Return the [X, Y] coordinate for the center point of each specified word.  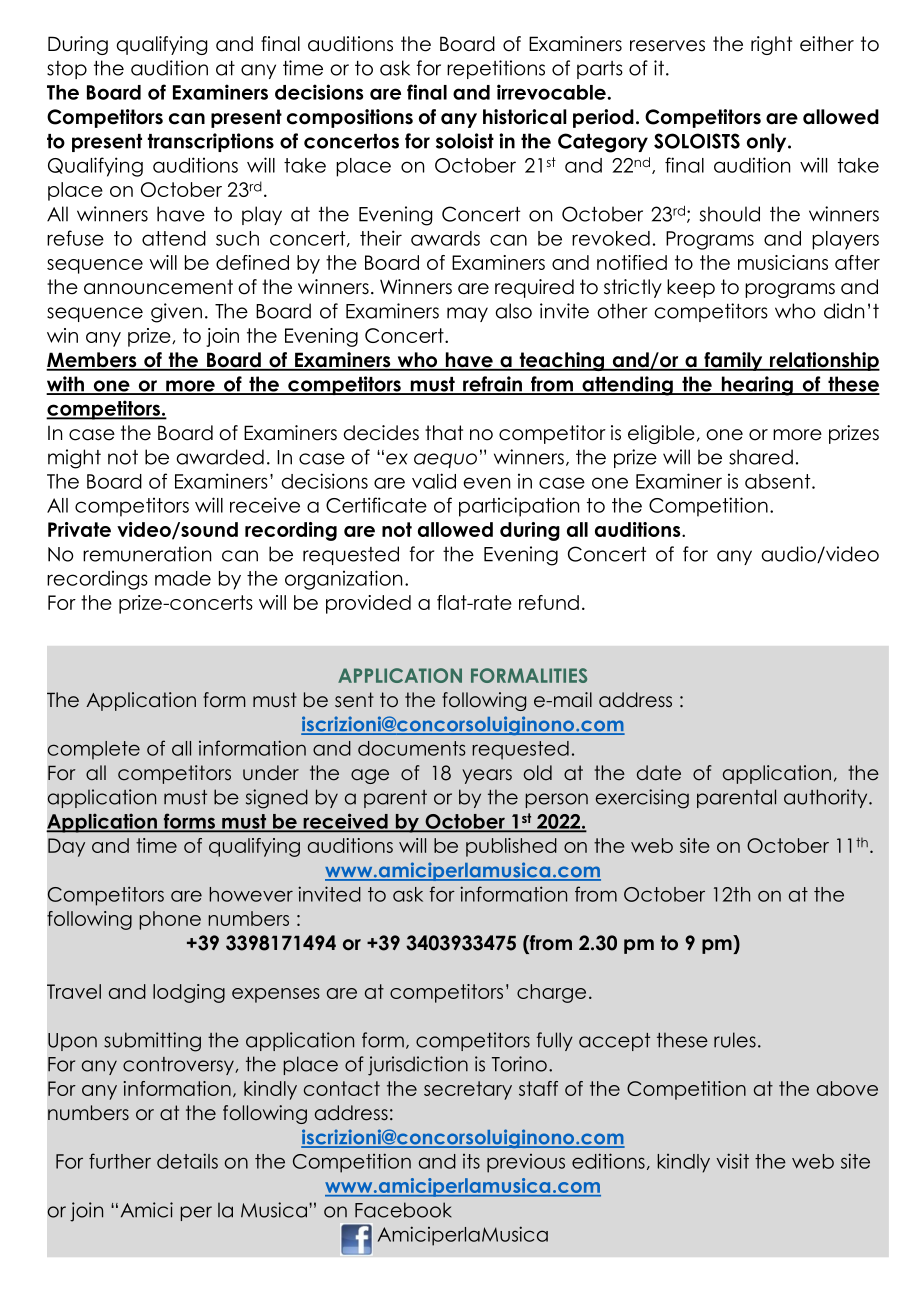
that [444, 433]
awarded [220, 457]
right [771, 45]
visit [732, 1161]
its [471, 1161]
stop [67, 70]
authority [827, 798]
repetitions [496, 69]
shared [761, 457]
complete [94, 750]
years [487, 776]
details [187, 1161]
